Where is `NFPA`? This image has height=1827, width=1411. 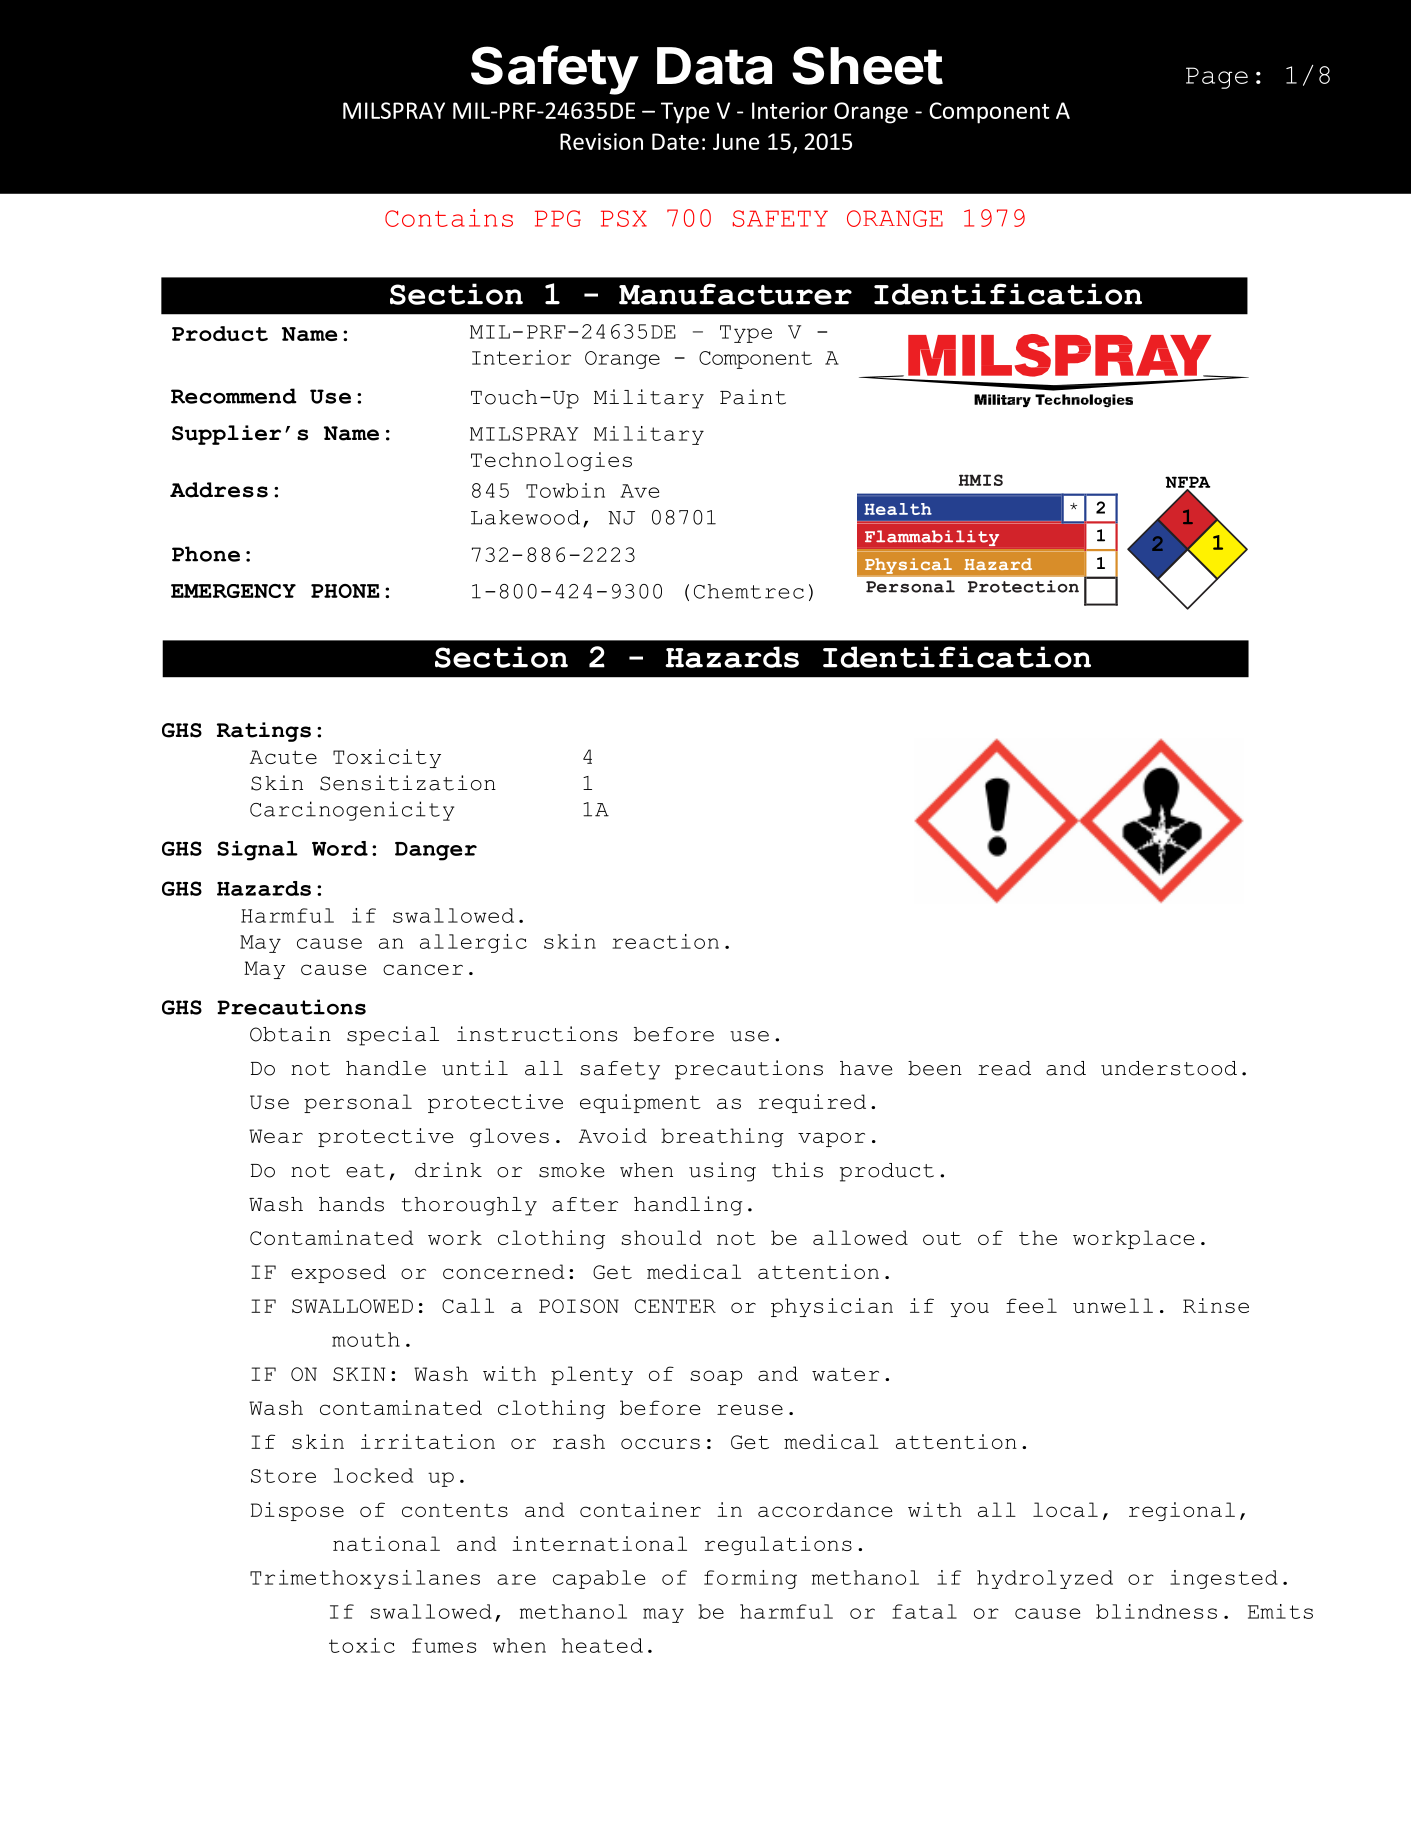 NFPA is located at coordinates (1187, 483).
